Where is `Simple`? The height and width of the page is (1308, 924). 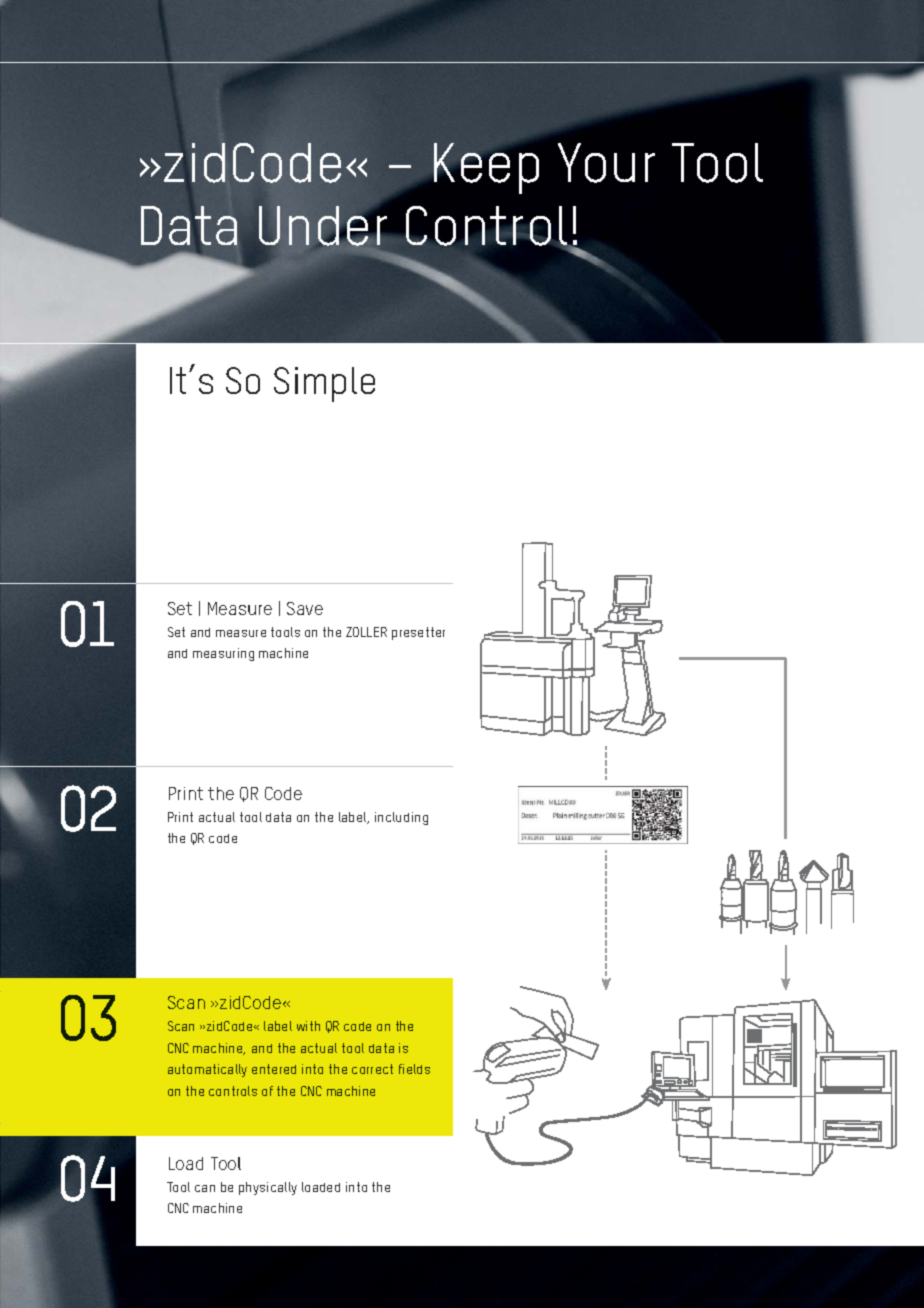
Simple is located at coordinates (324, 384).
